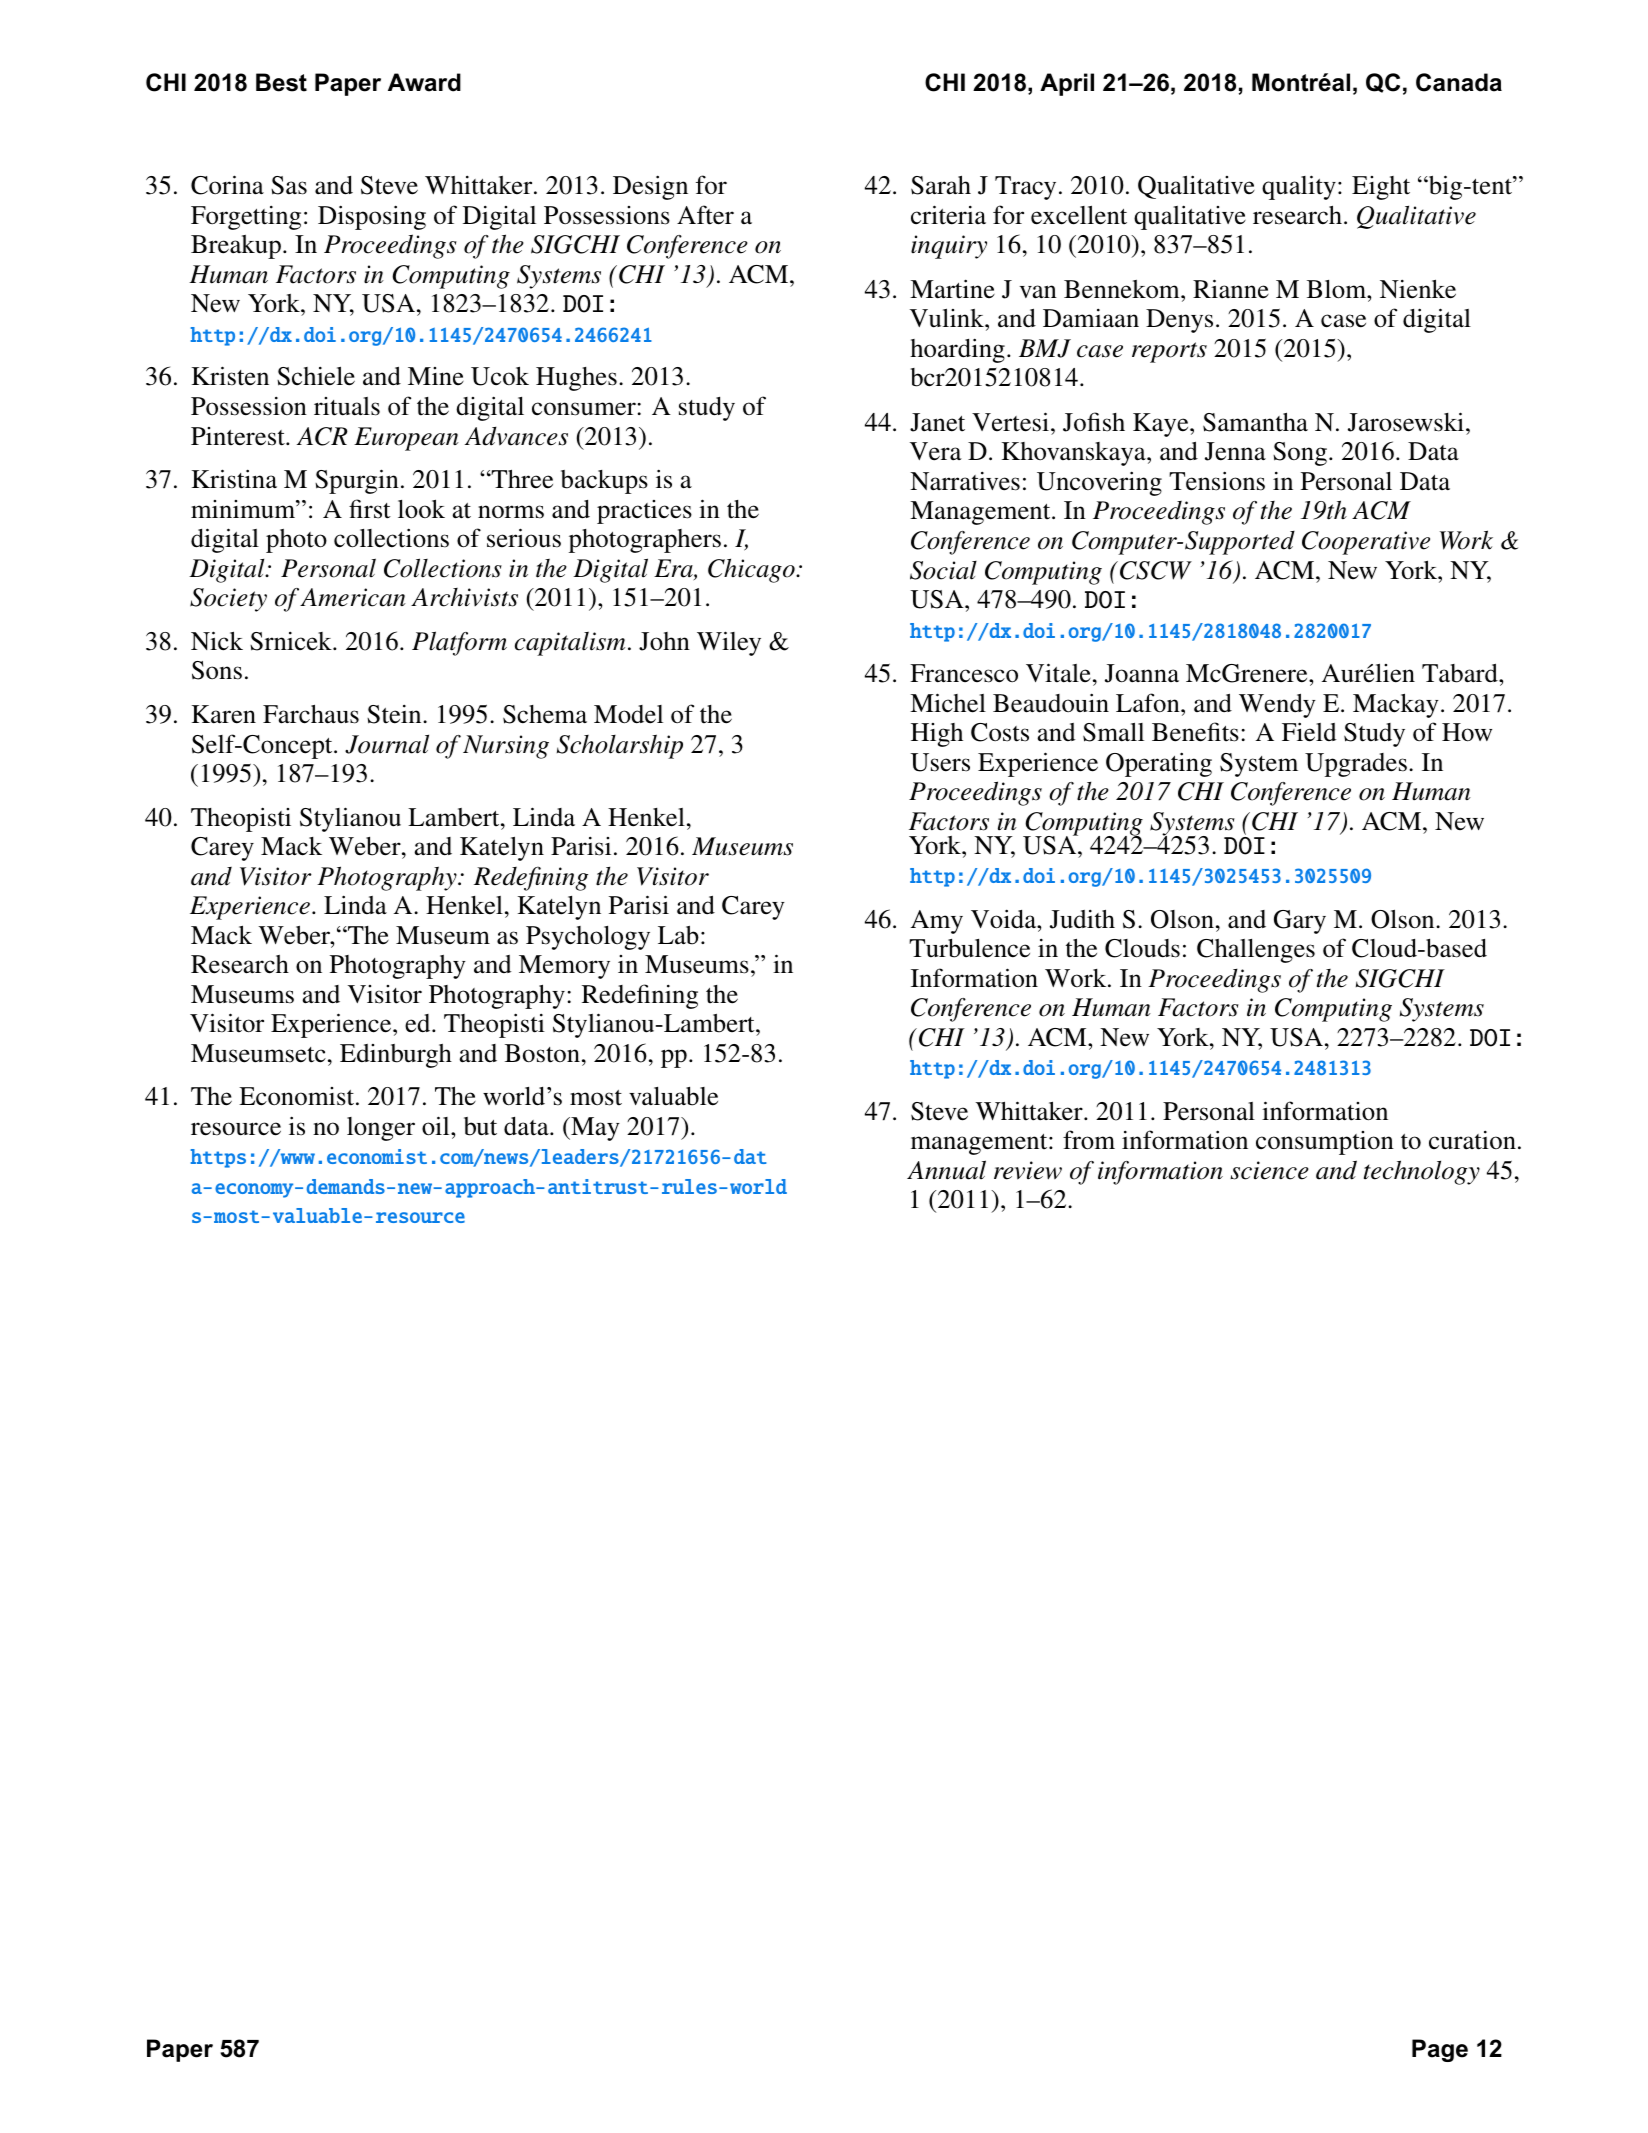 The height and width of the page is (2133, 1648). I want to click on quality, so click(1299, 187).
